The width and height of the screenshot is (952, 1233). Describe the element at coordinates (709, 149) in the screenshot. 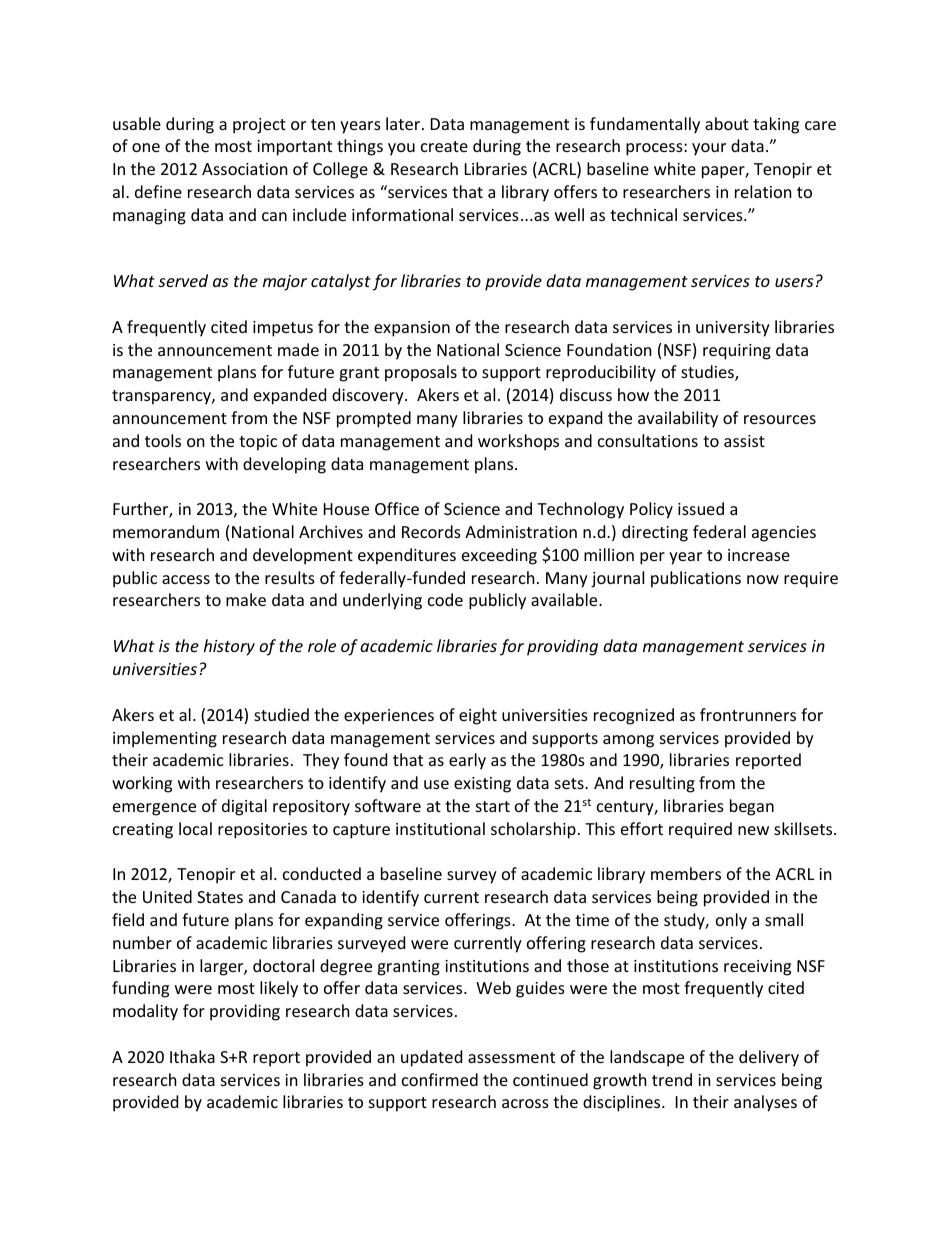

I see `your` at that location.
